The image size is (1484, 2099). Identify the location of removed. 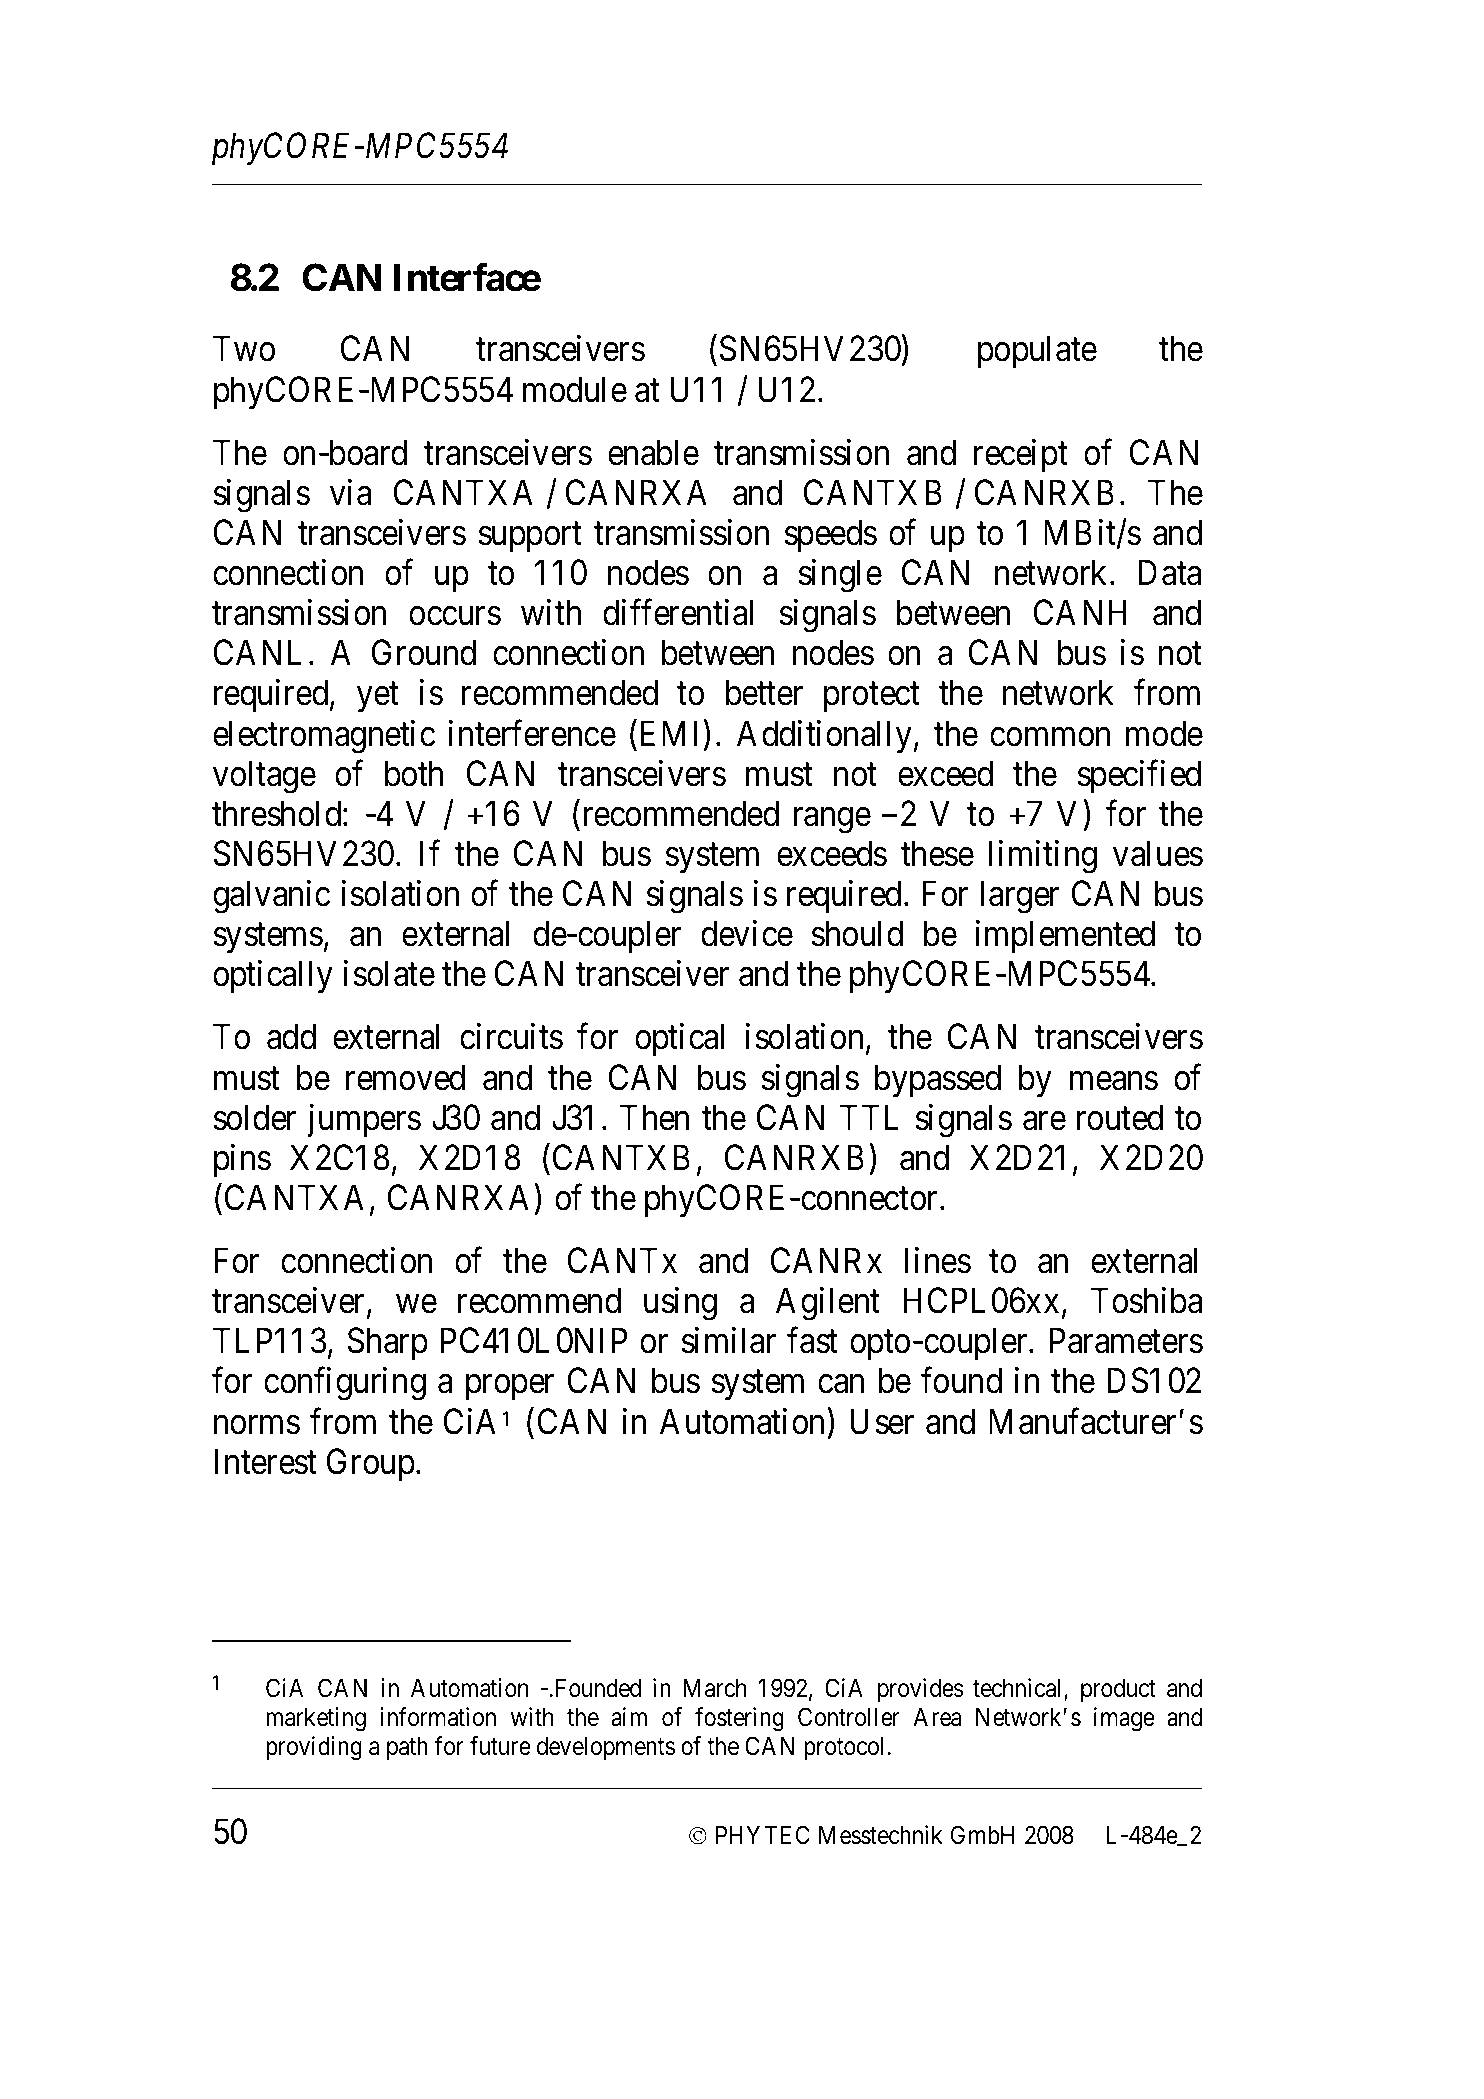
(405, 1077).
